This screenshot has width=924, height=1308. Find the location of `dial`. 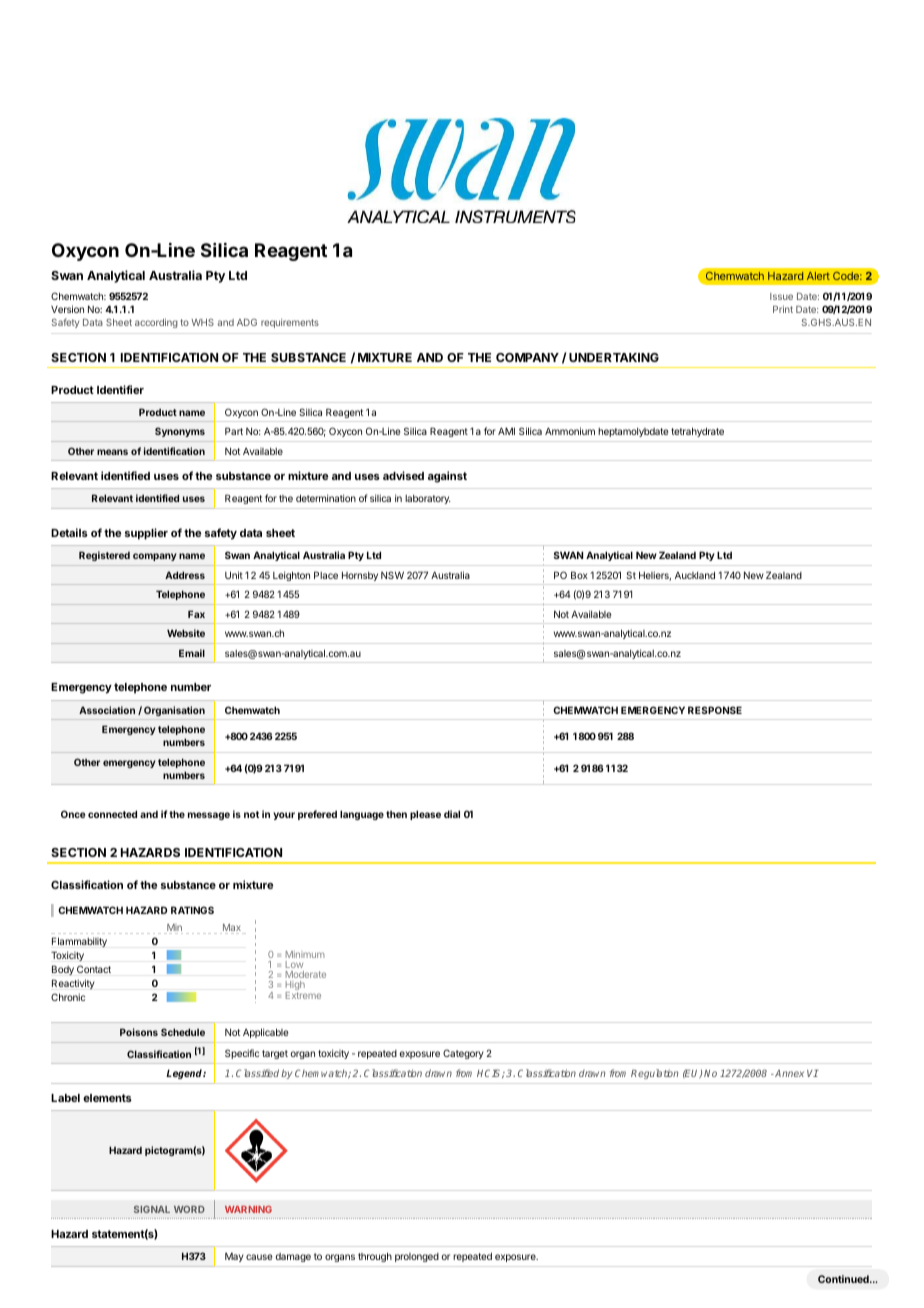

dial is located at coordinates (452, 814).
